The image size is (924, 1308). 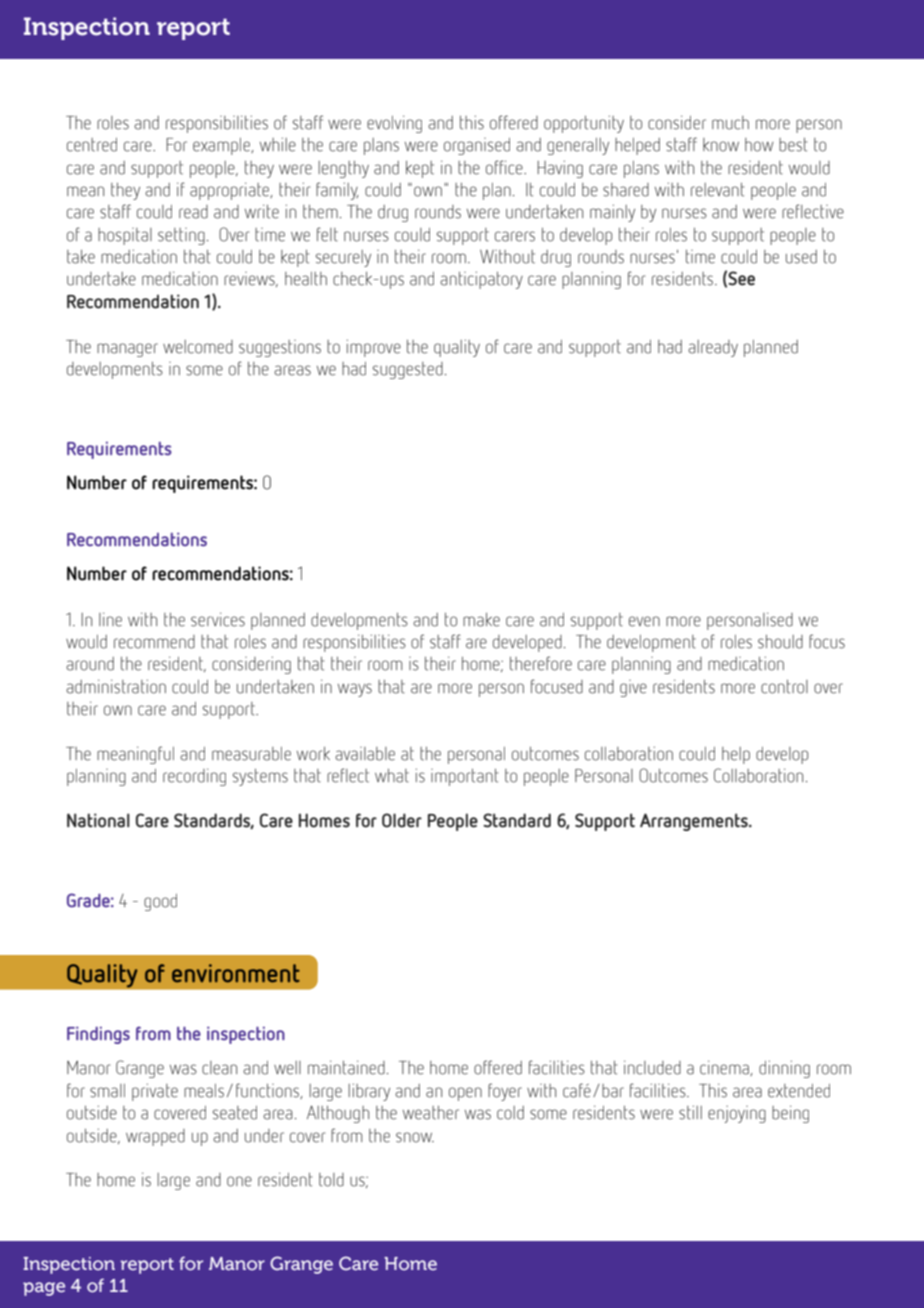 What do you see at coordinates (394, 124) in the document?
I see `evolving` at bounding box center [394, 124].
